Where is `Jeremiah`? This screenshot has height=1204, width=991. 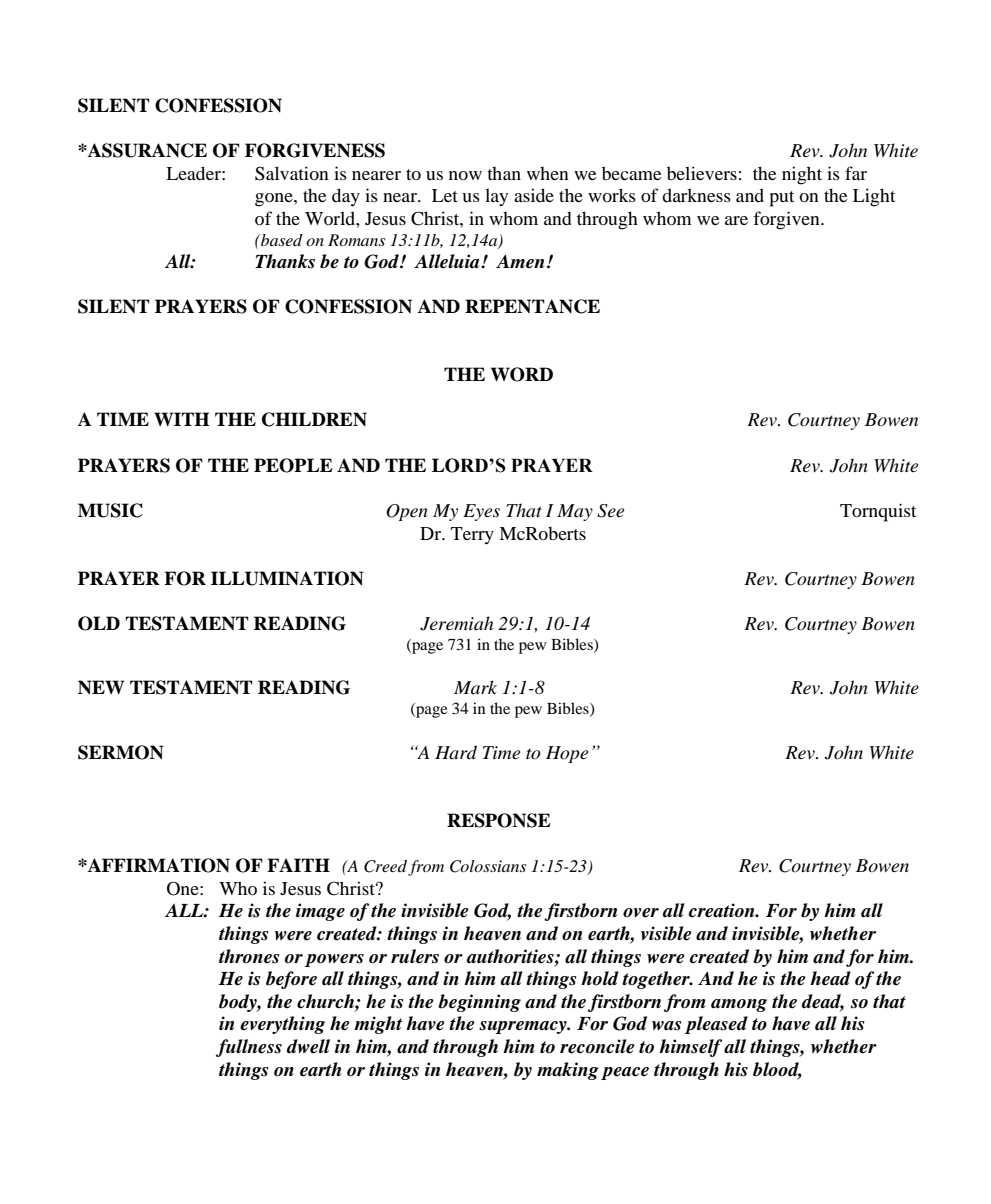
Jeremiah is located at coordinates (456, 623).
